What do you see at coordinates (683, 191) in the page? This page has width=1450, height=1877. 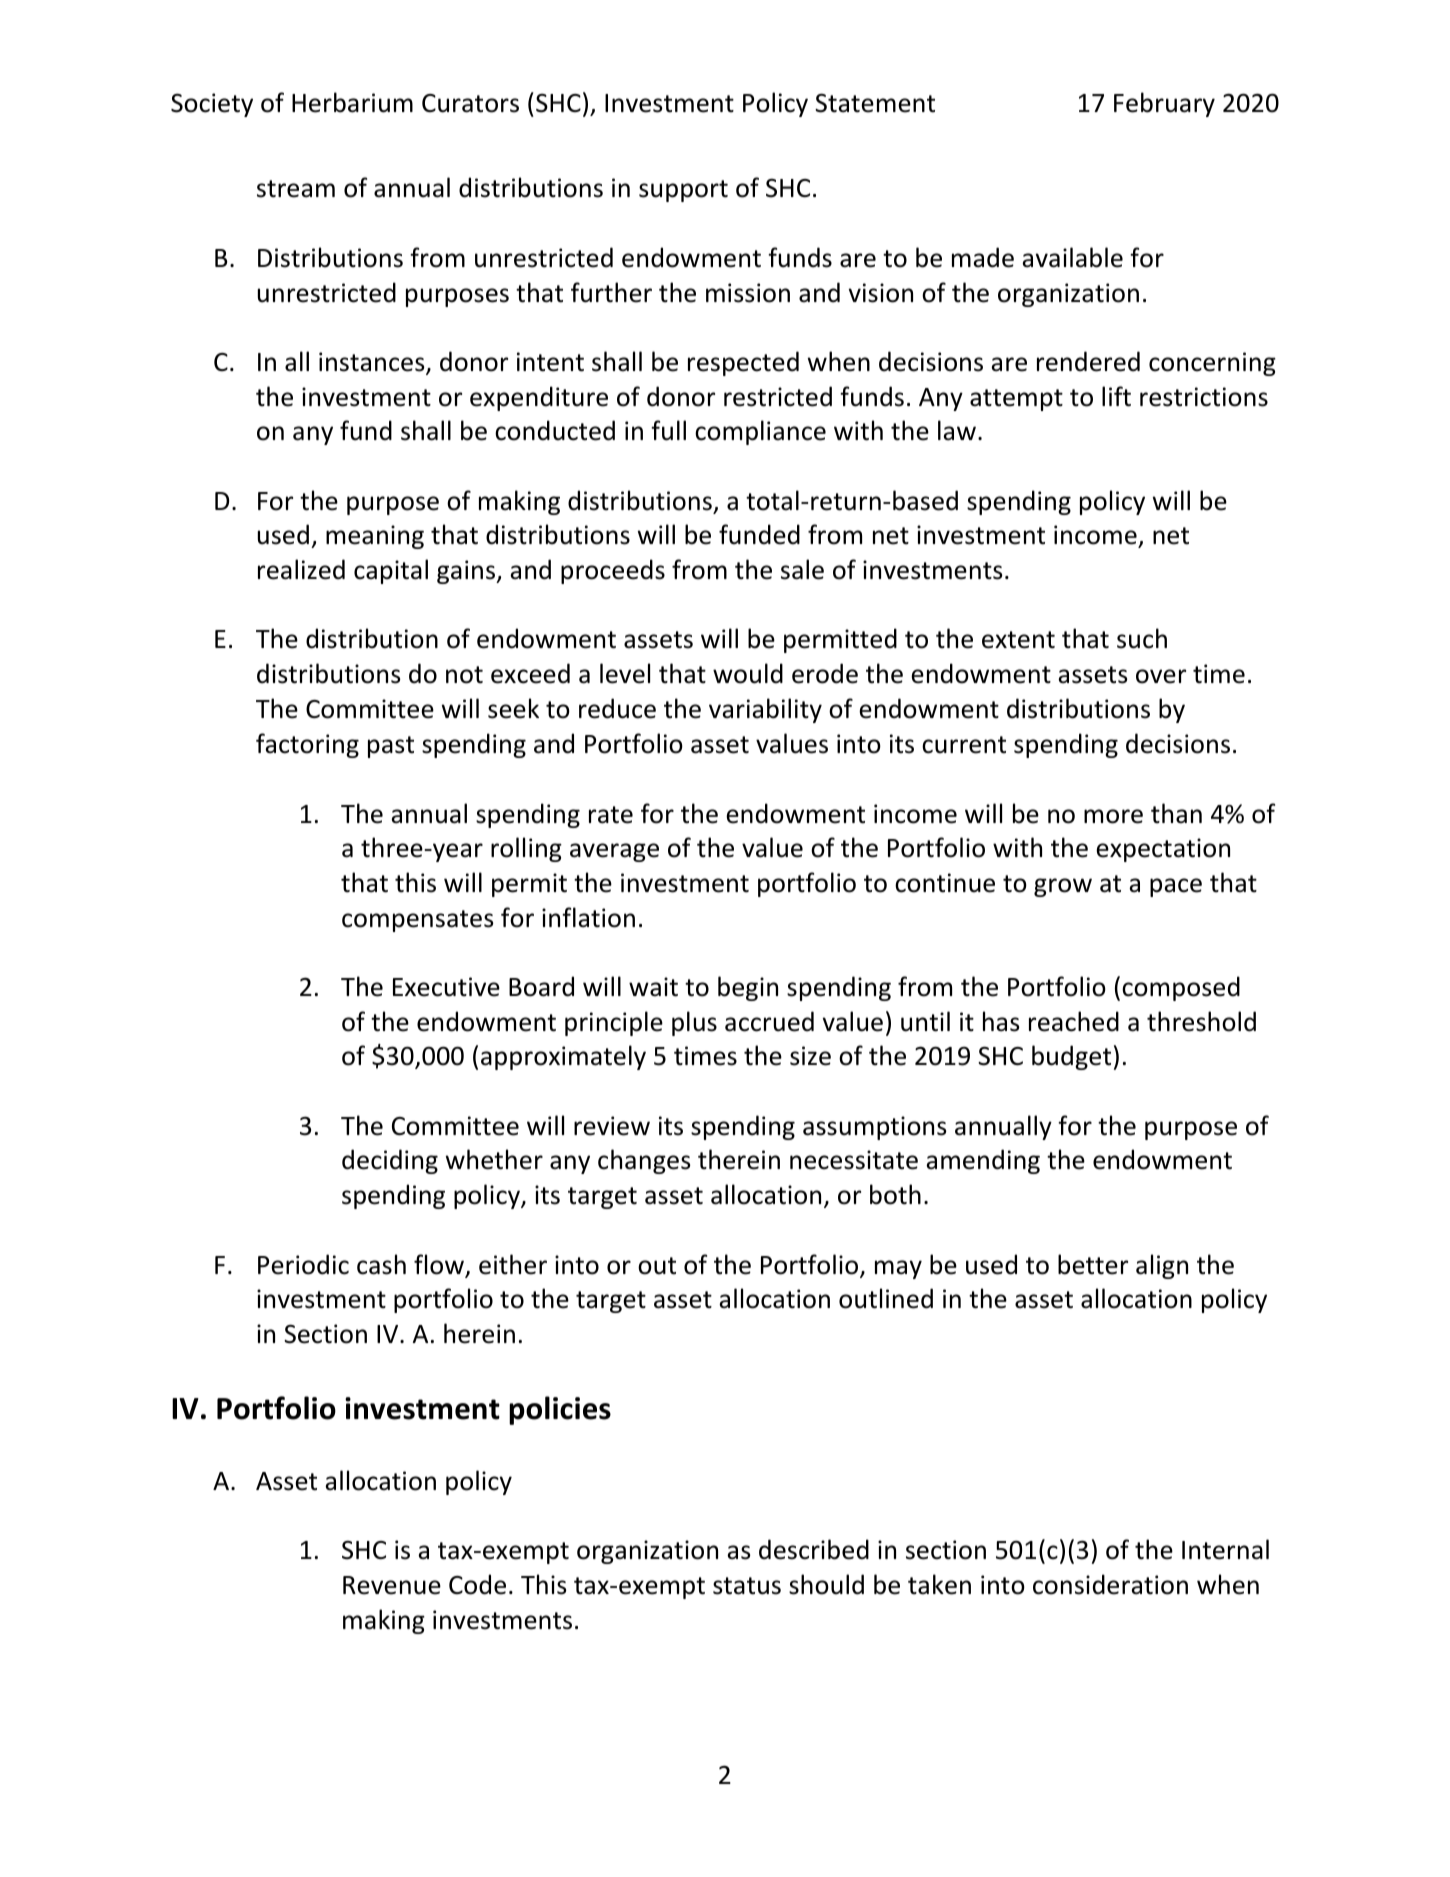 I see `support` at bounding box center [683, 191].
